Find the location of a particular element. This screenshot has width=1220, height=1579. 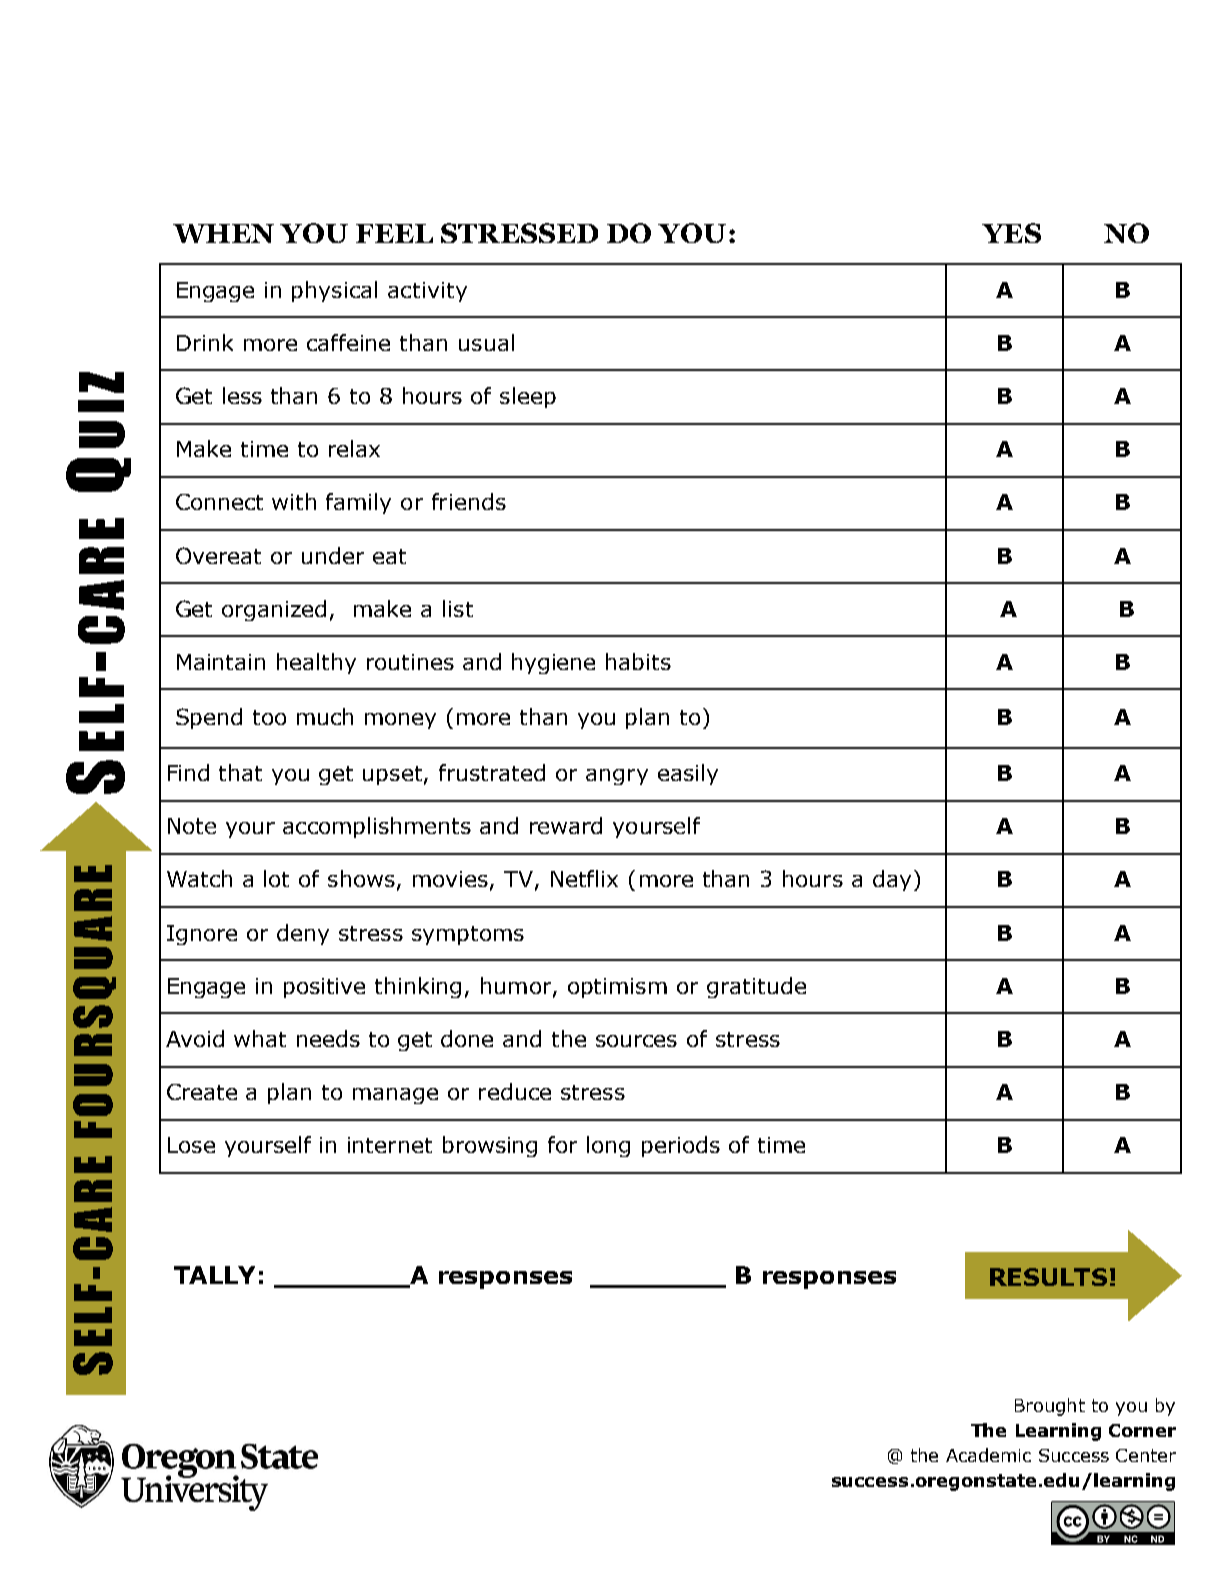

day is located at coordinates (892, 880).
